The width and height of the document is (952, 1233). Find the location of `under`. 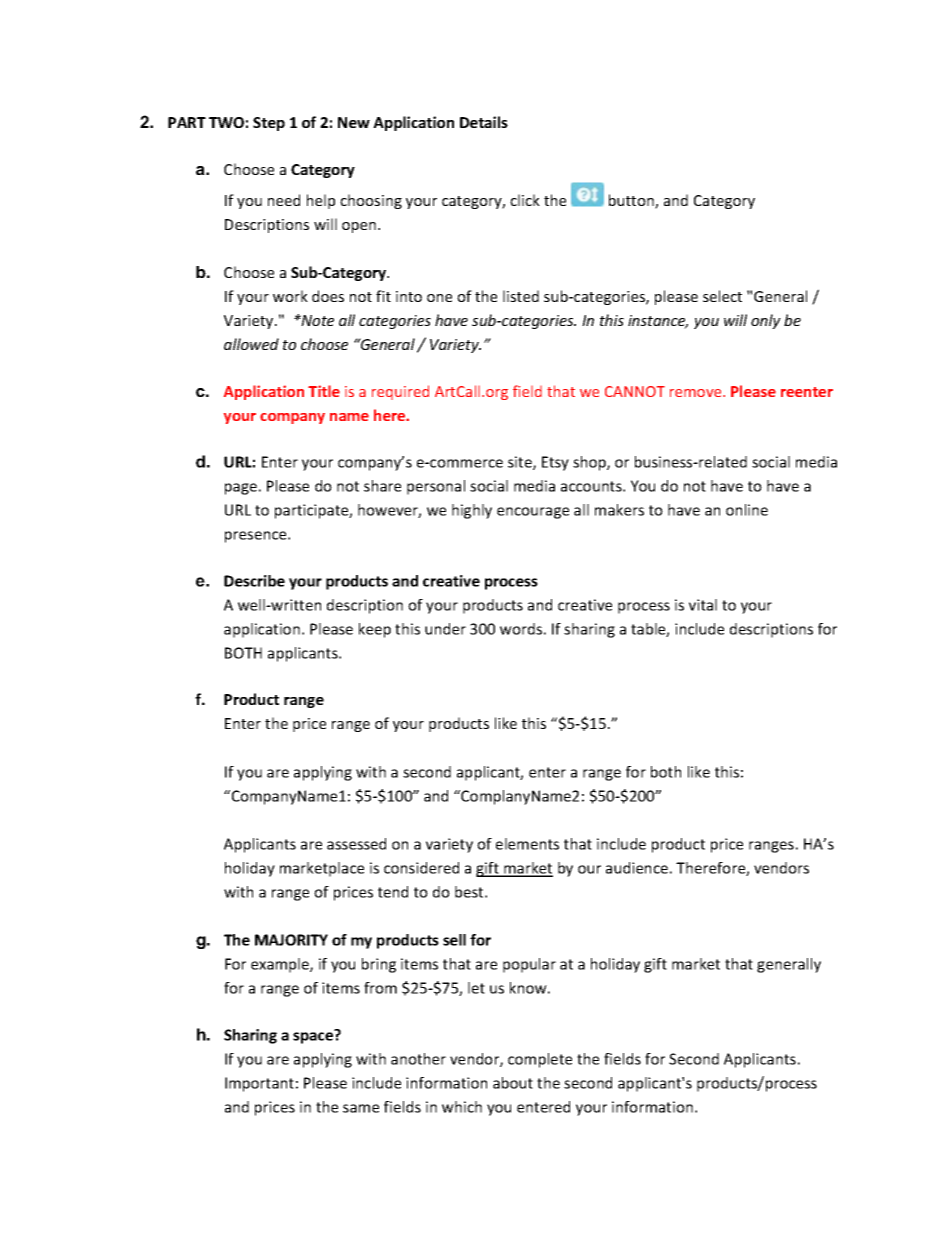

under is located at coordinates (445, 629).
